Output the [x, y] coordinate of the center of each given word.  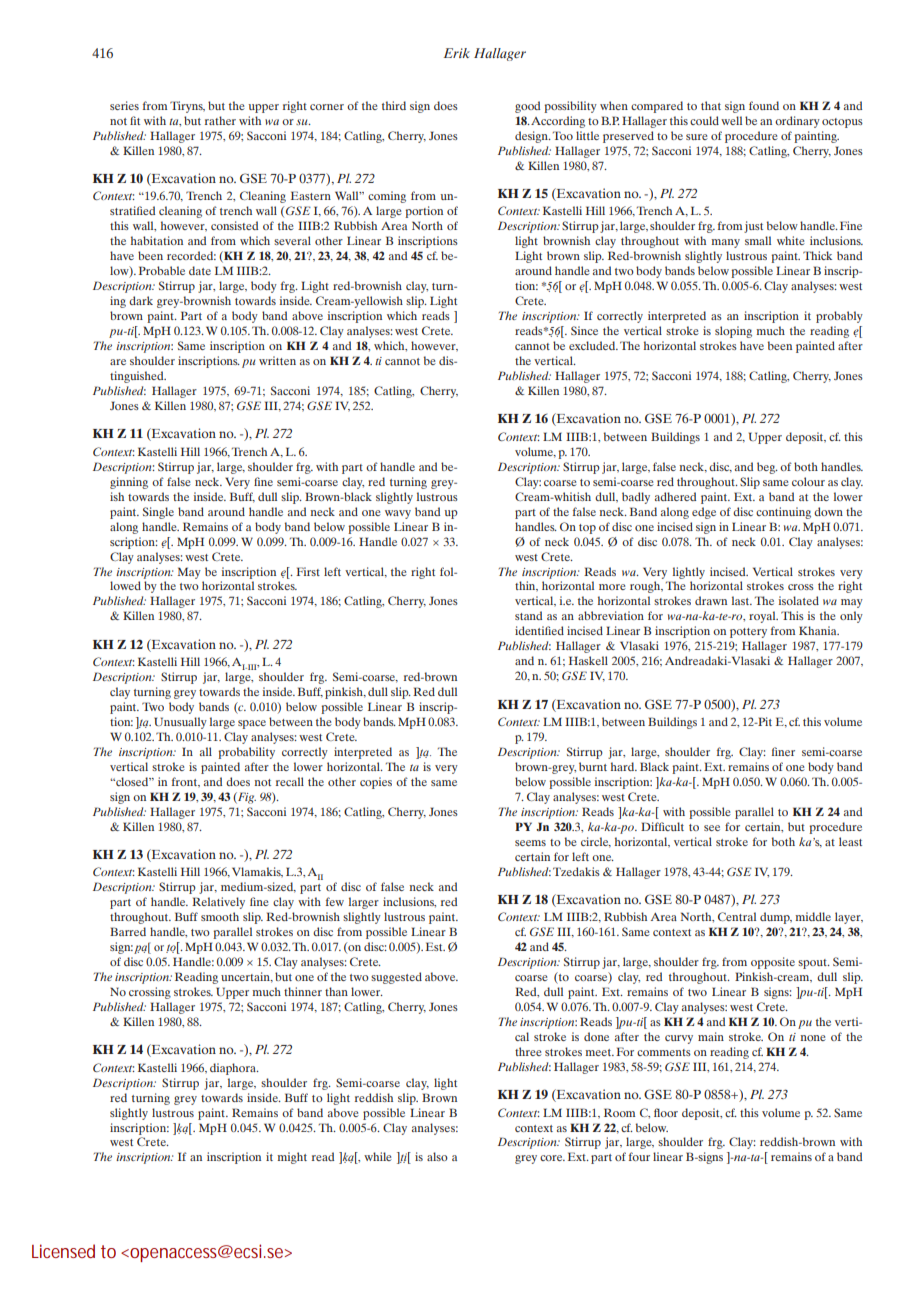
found [764, 105]
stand [528, 615]
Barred [128, 931]
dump [776, 918]
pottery [748, 633]
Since [584, 330]
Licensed [63, 1251]
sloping [733, 332]
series [124, 105]
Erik [457, 53]
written [277, 360]
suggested [396, 978]
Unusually [180, 723]
